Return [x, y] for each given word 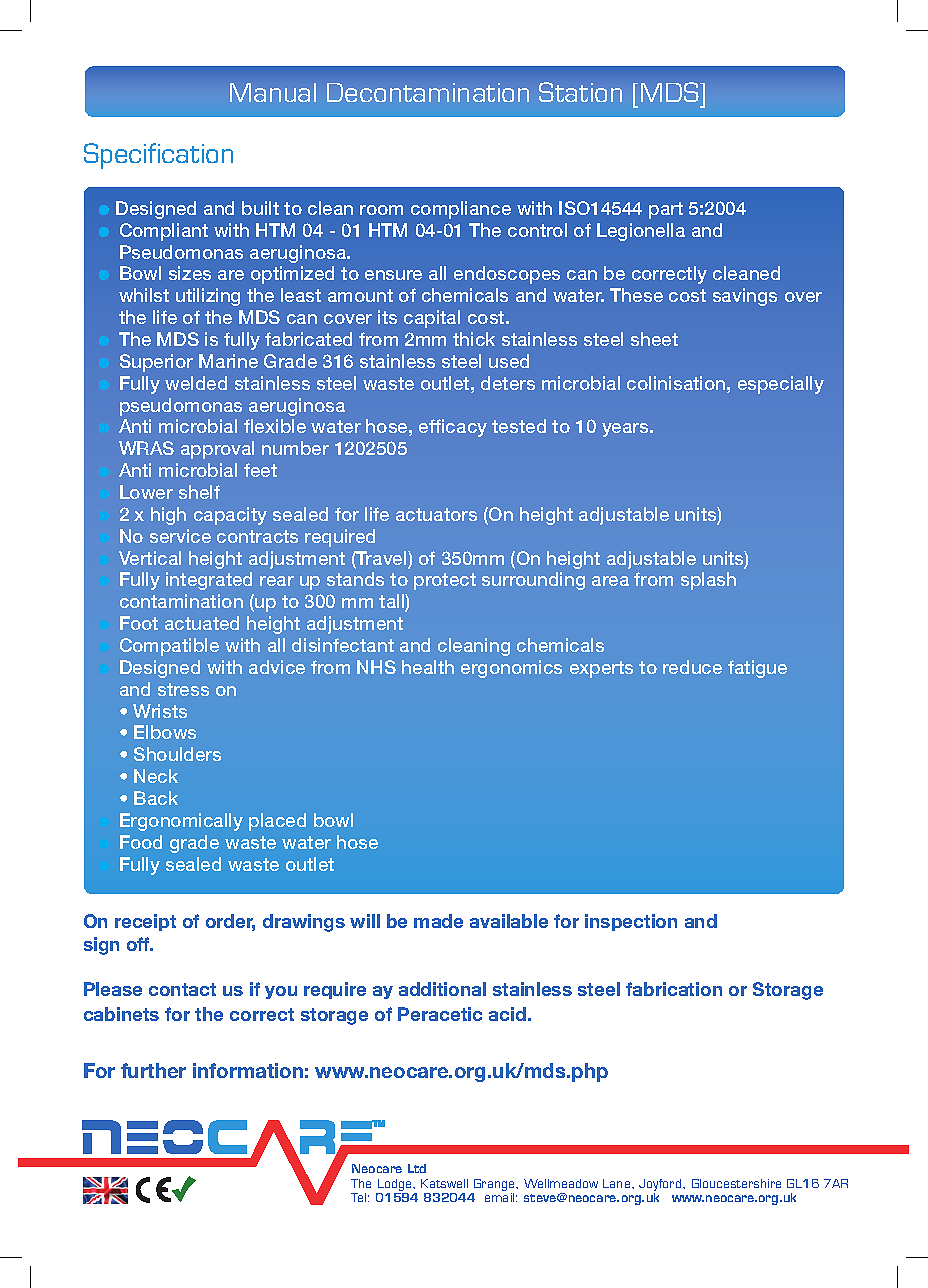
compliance [461, 210]
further [153, 1070]
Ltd [417, 1168]
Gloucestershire [736, 1183]
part [666, 210]
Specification [158, 156]
